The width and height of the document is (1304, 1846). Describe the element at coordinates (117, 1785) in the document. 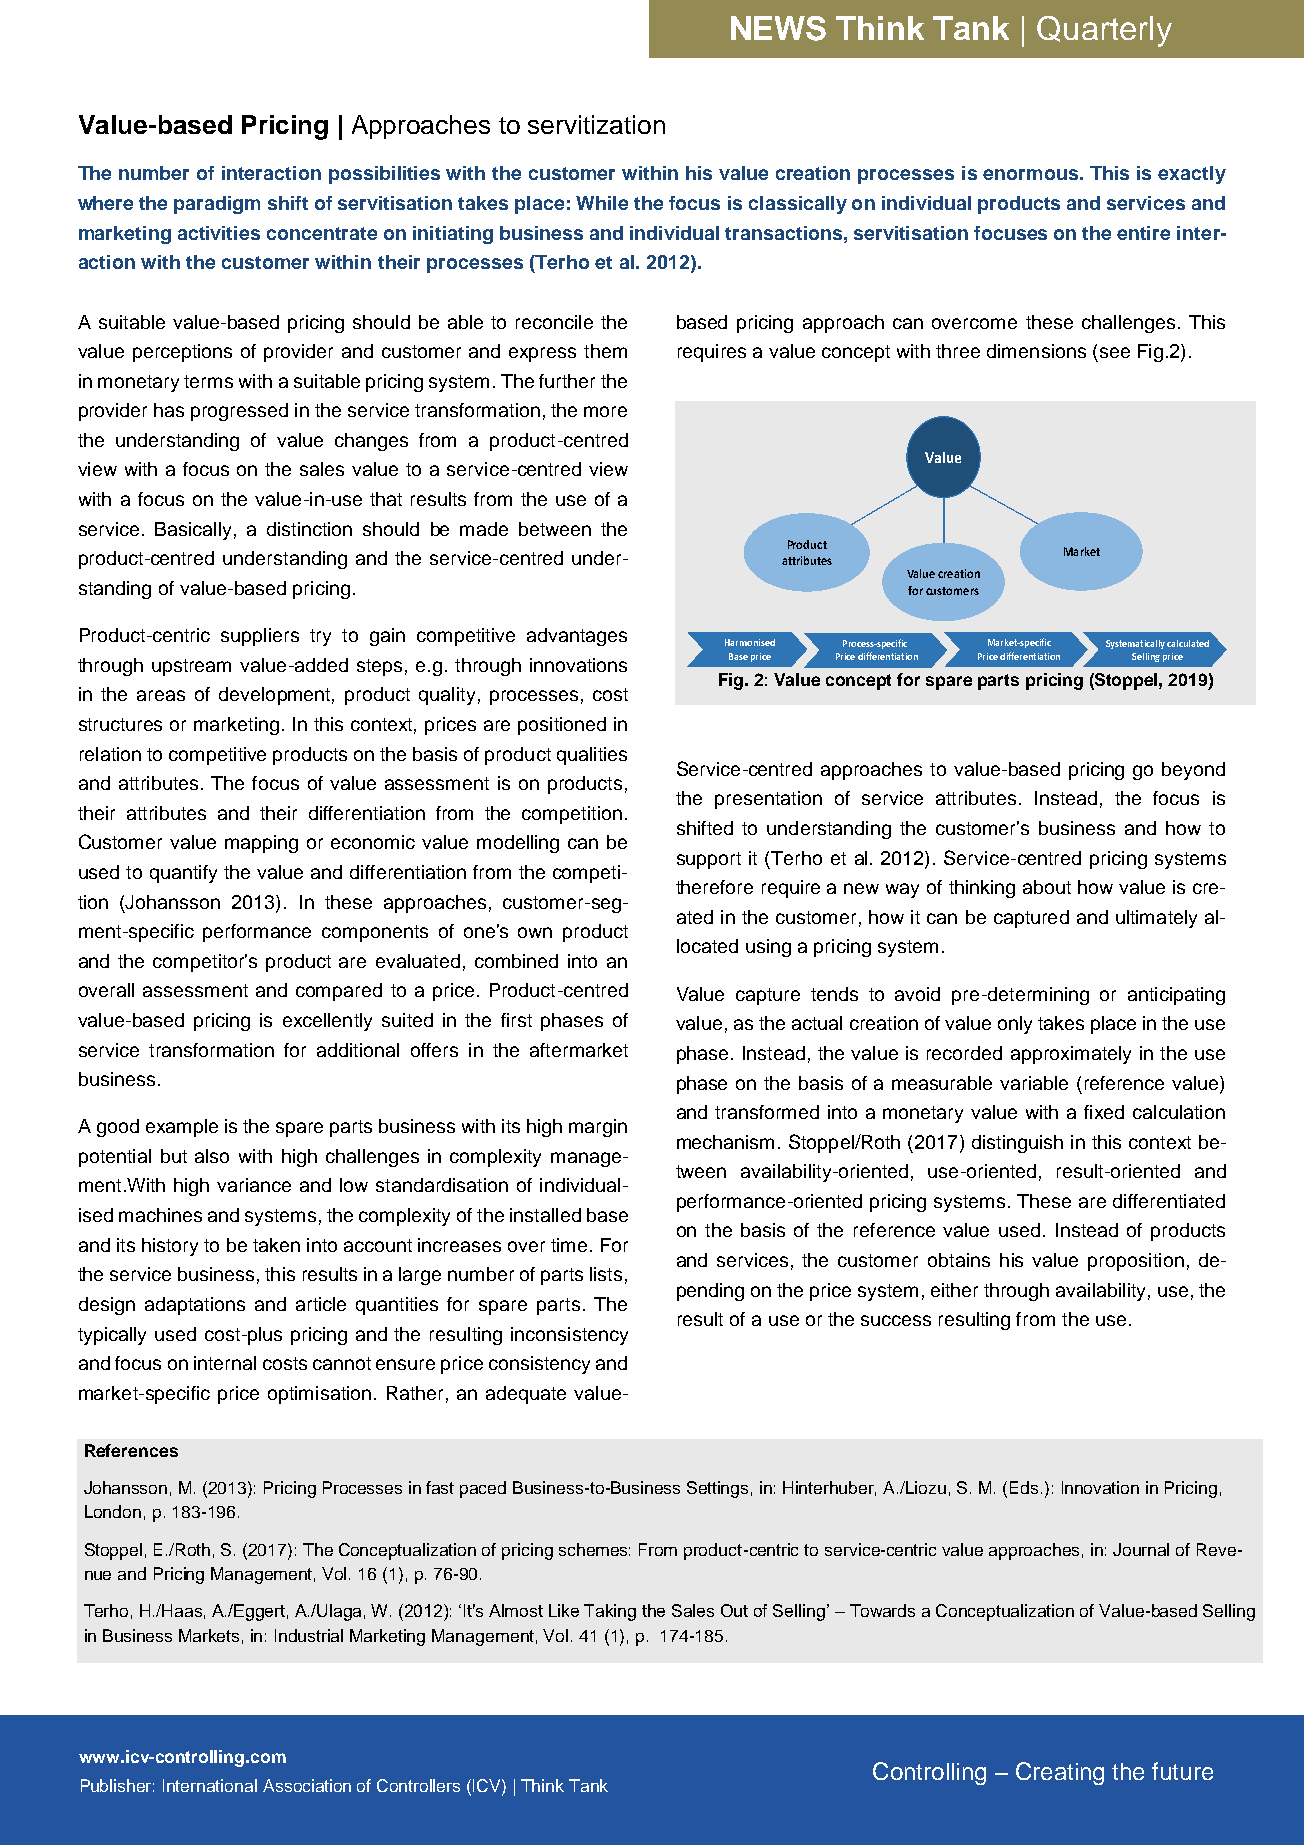

I see `Publisher` at that location.
